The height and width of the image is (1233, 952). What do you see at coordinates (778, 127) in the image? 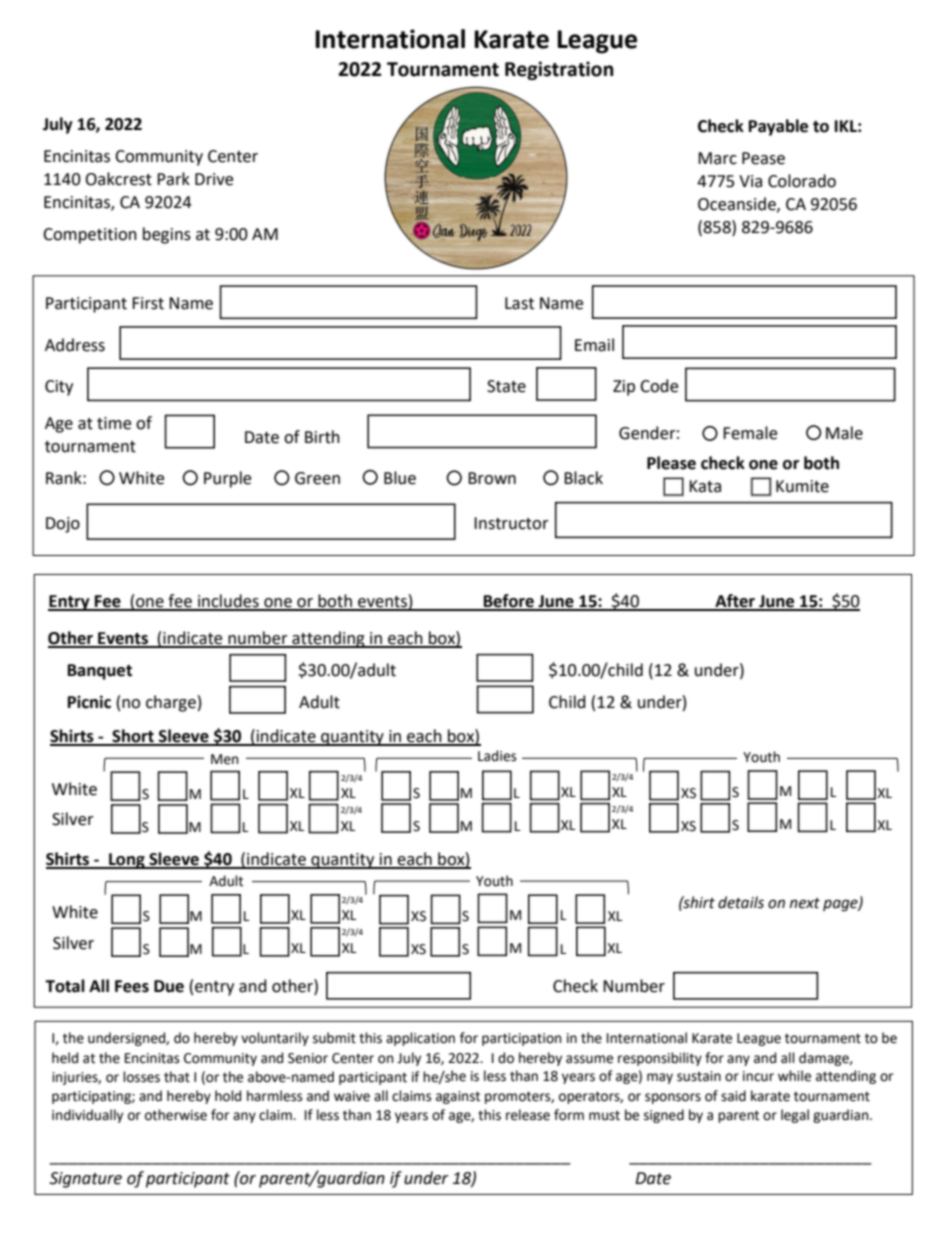
I see `Payable` at bounding box center [778, 127].
